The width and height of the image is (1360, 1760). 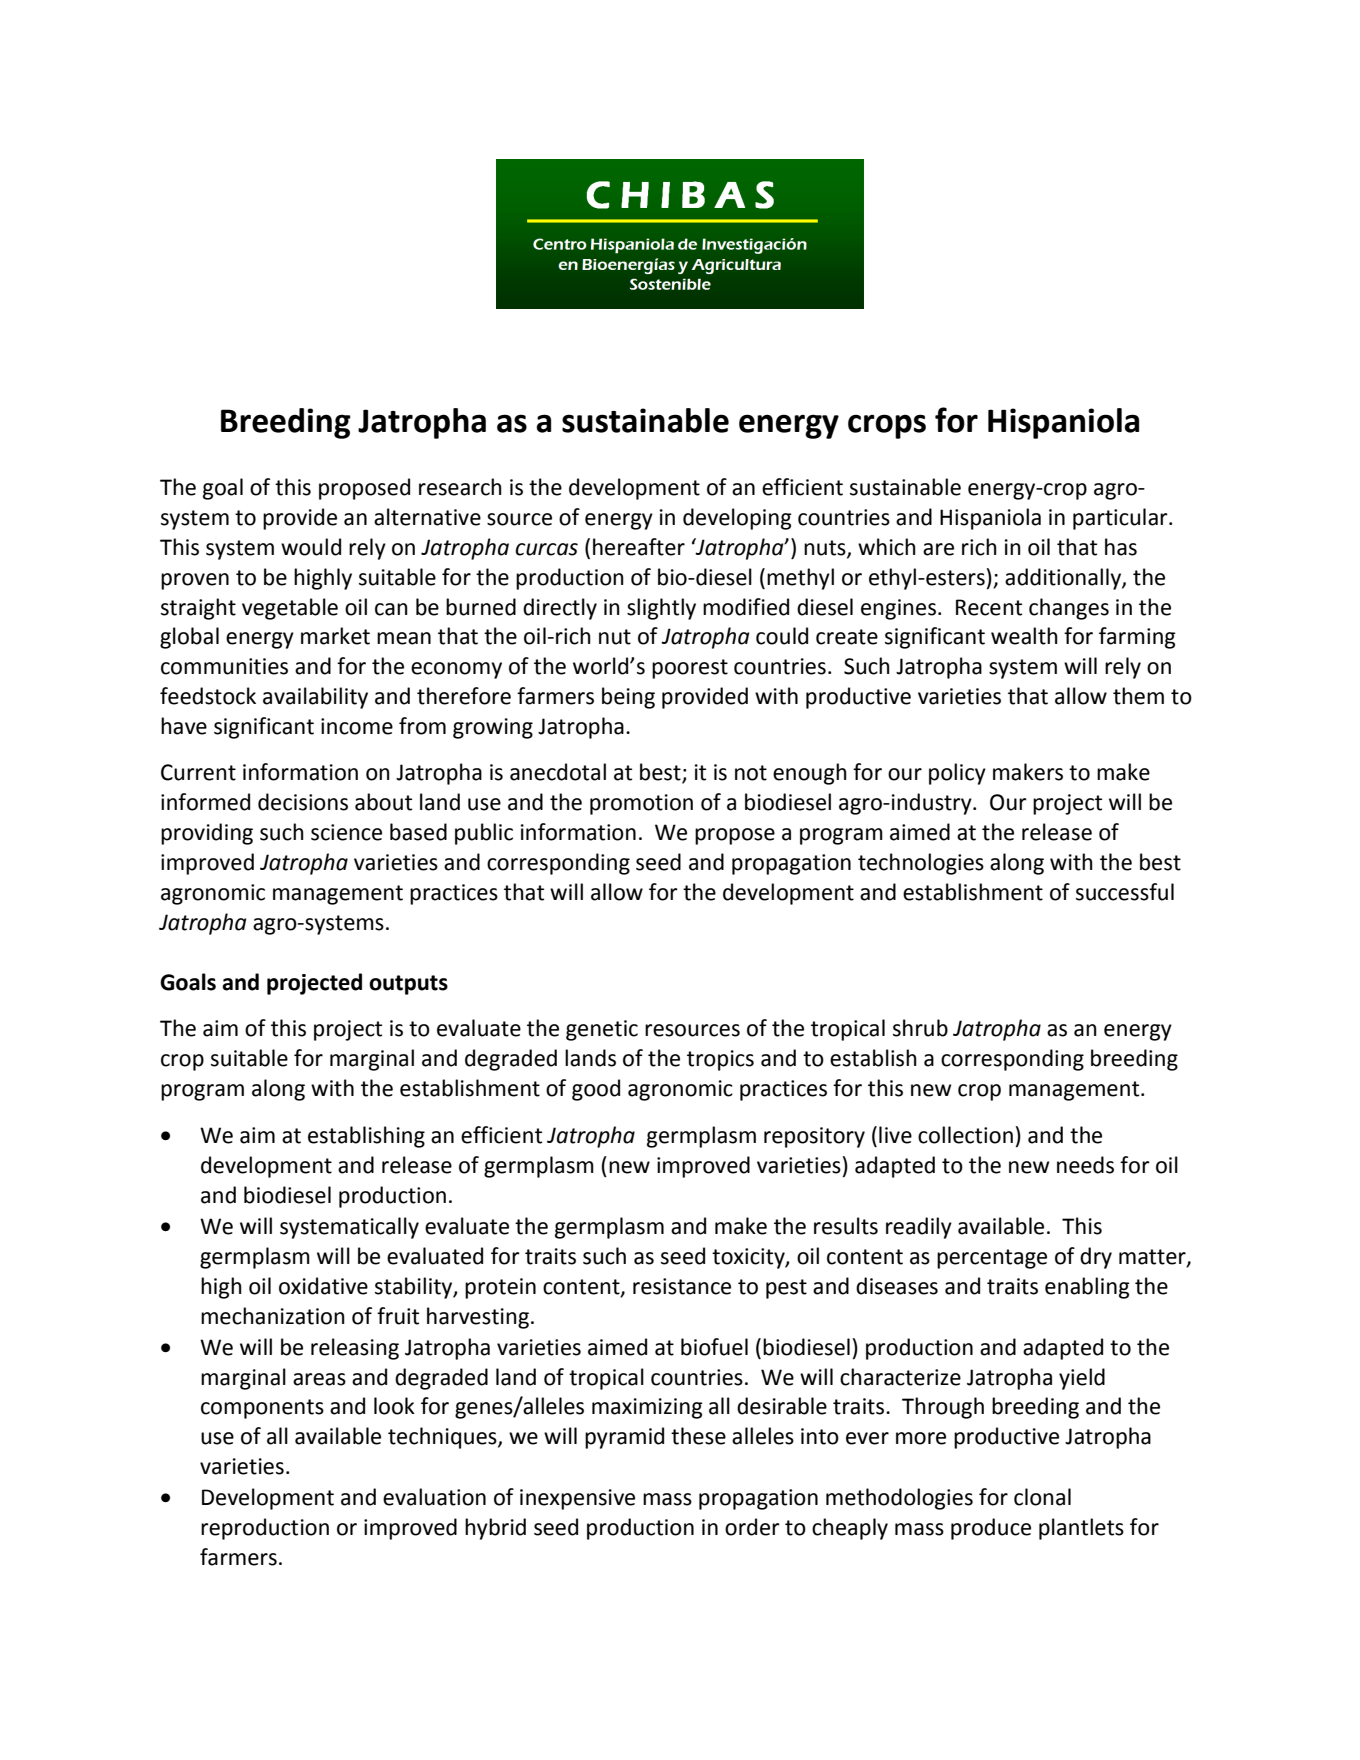 What do you see at coordinates (957, 774) in the image?
I see `policy` at bounding box center [957, 774].
